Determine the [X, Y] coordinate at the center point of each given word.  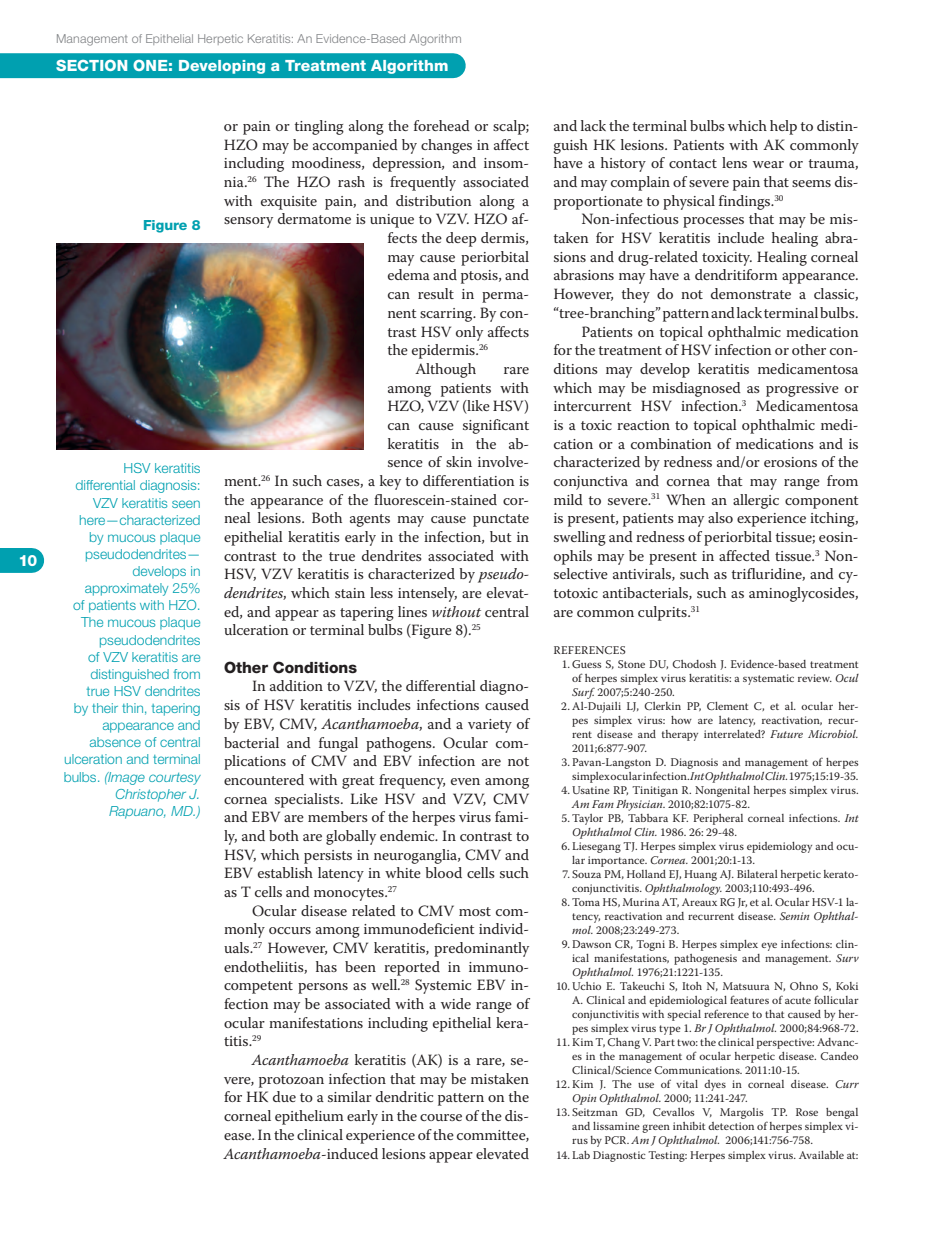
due [284, 1096]
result [436, 293]
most [475, 911]
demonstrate [751, 293]
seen [186, 504]
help [783, 127]
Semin [794, 916]
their [105, 708]
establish [285, 872]
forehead [442, 125]
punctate [501, 520]
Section [91, 65]
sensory [248, 222]
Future [786, 734]
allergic [756, 501]
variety [490, 726]
